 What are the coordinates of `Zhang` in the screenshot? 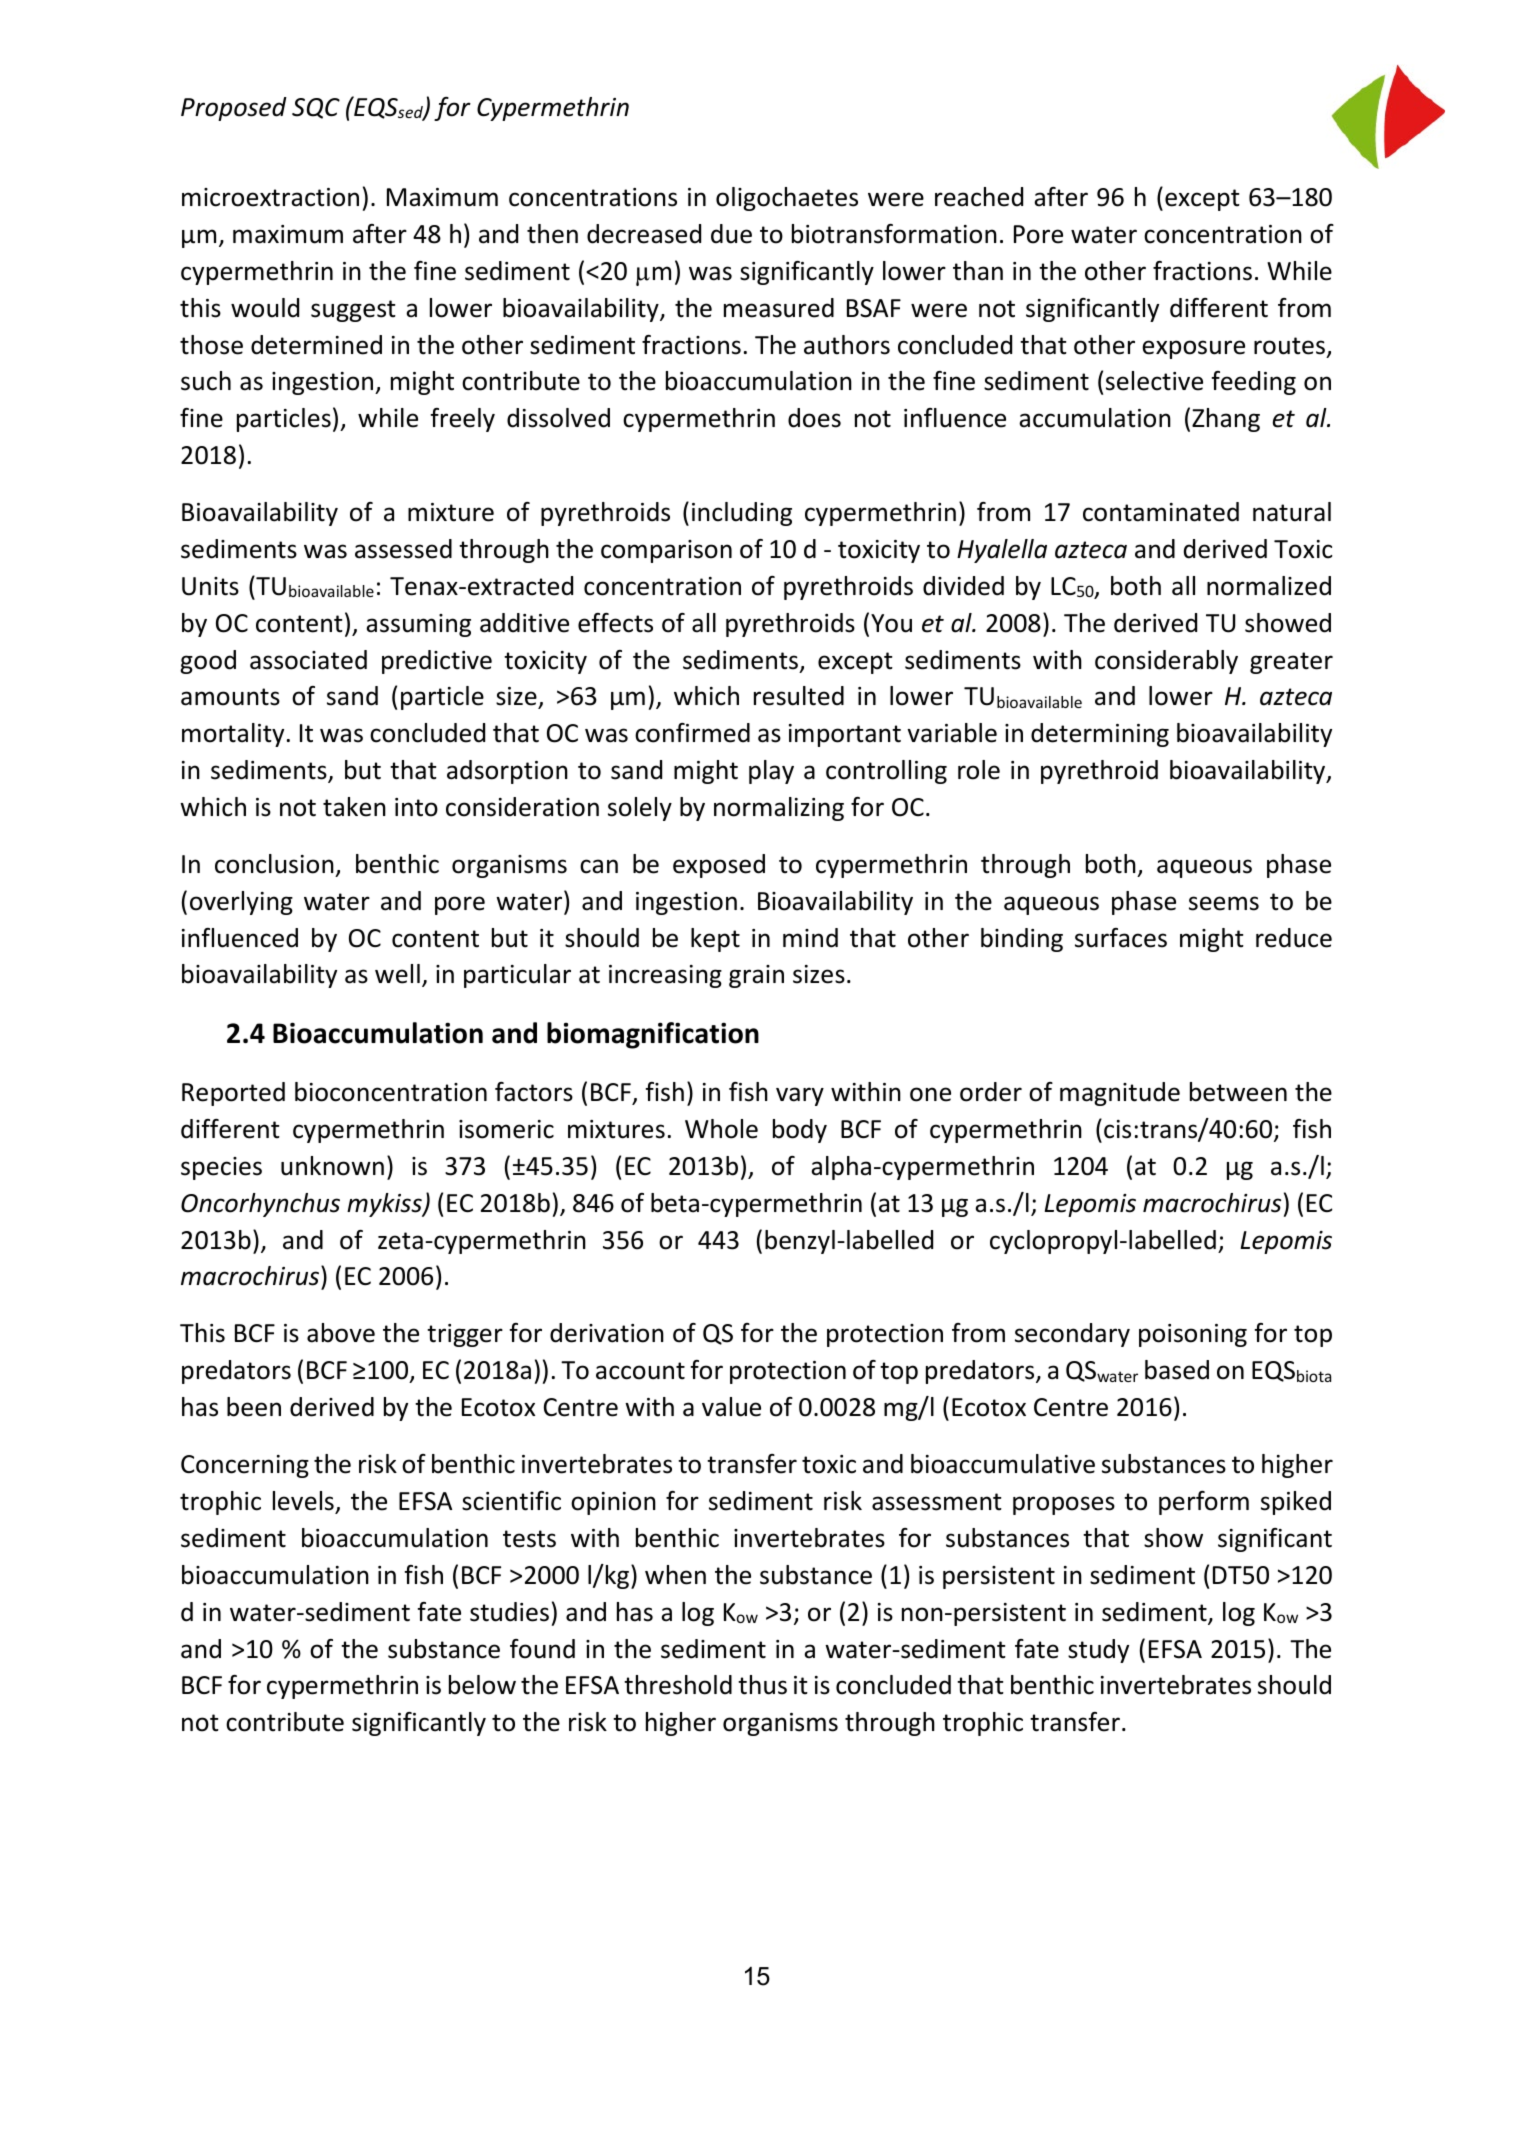 It's located at (1226, 420).
